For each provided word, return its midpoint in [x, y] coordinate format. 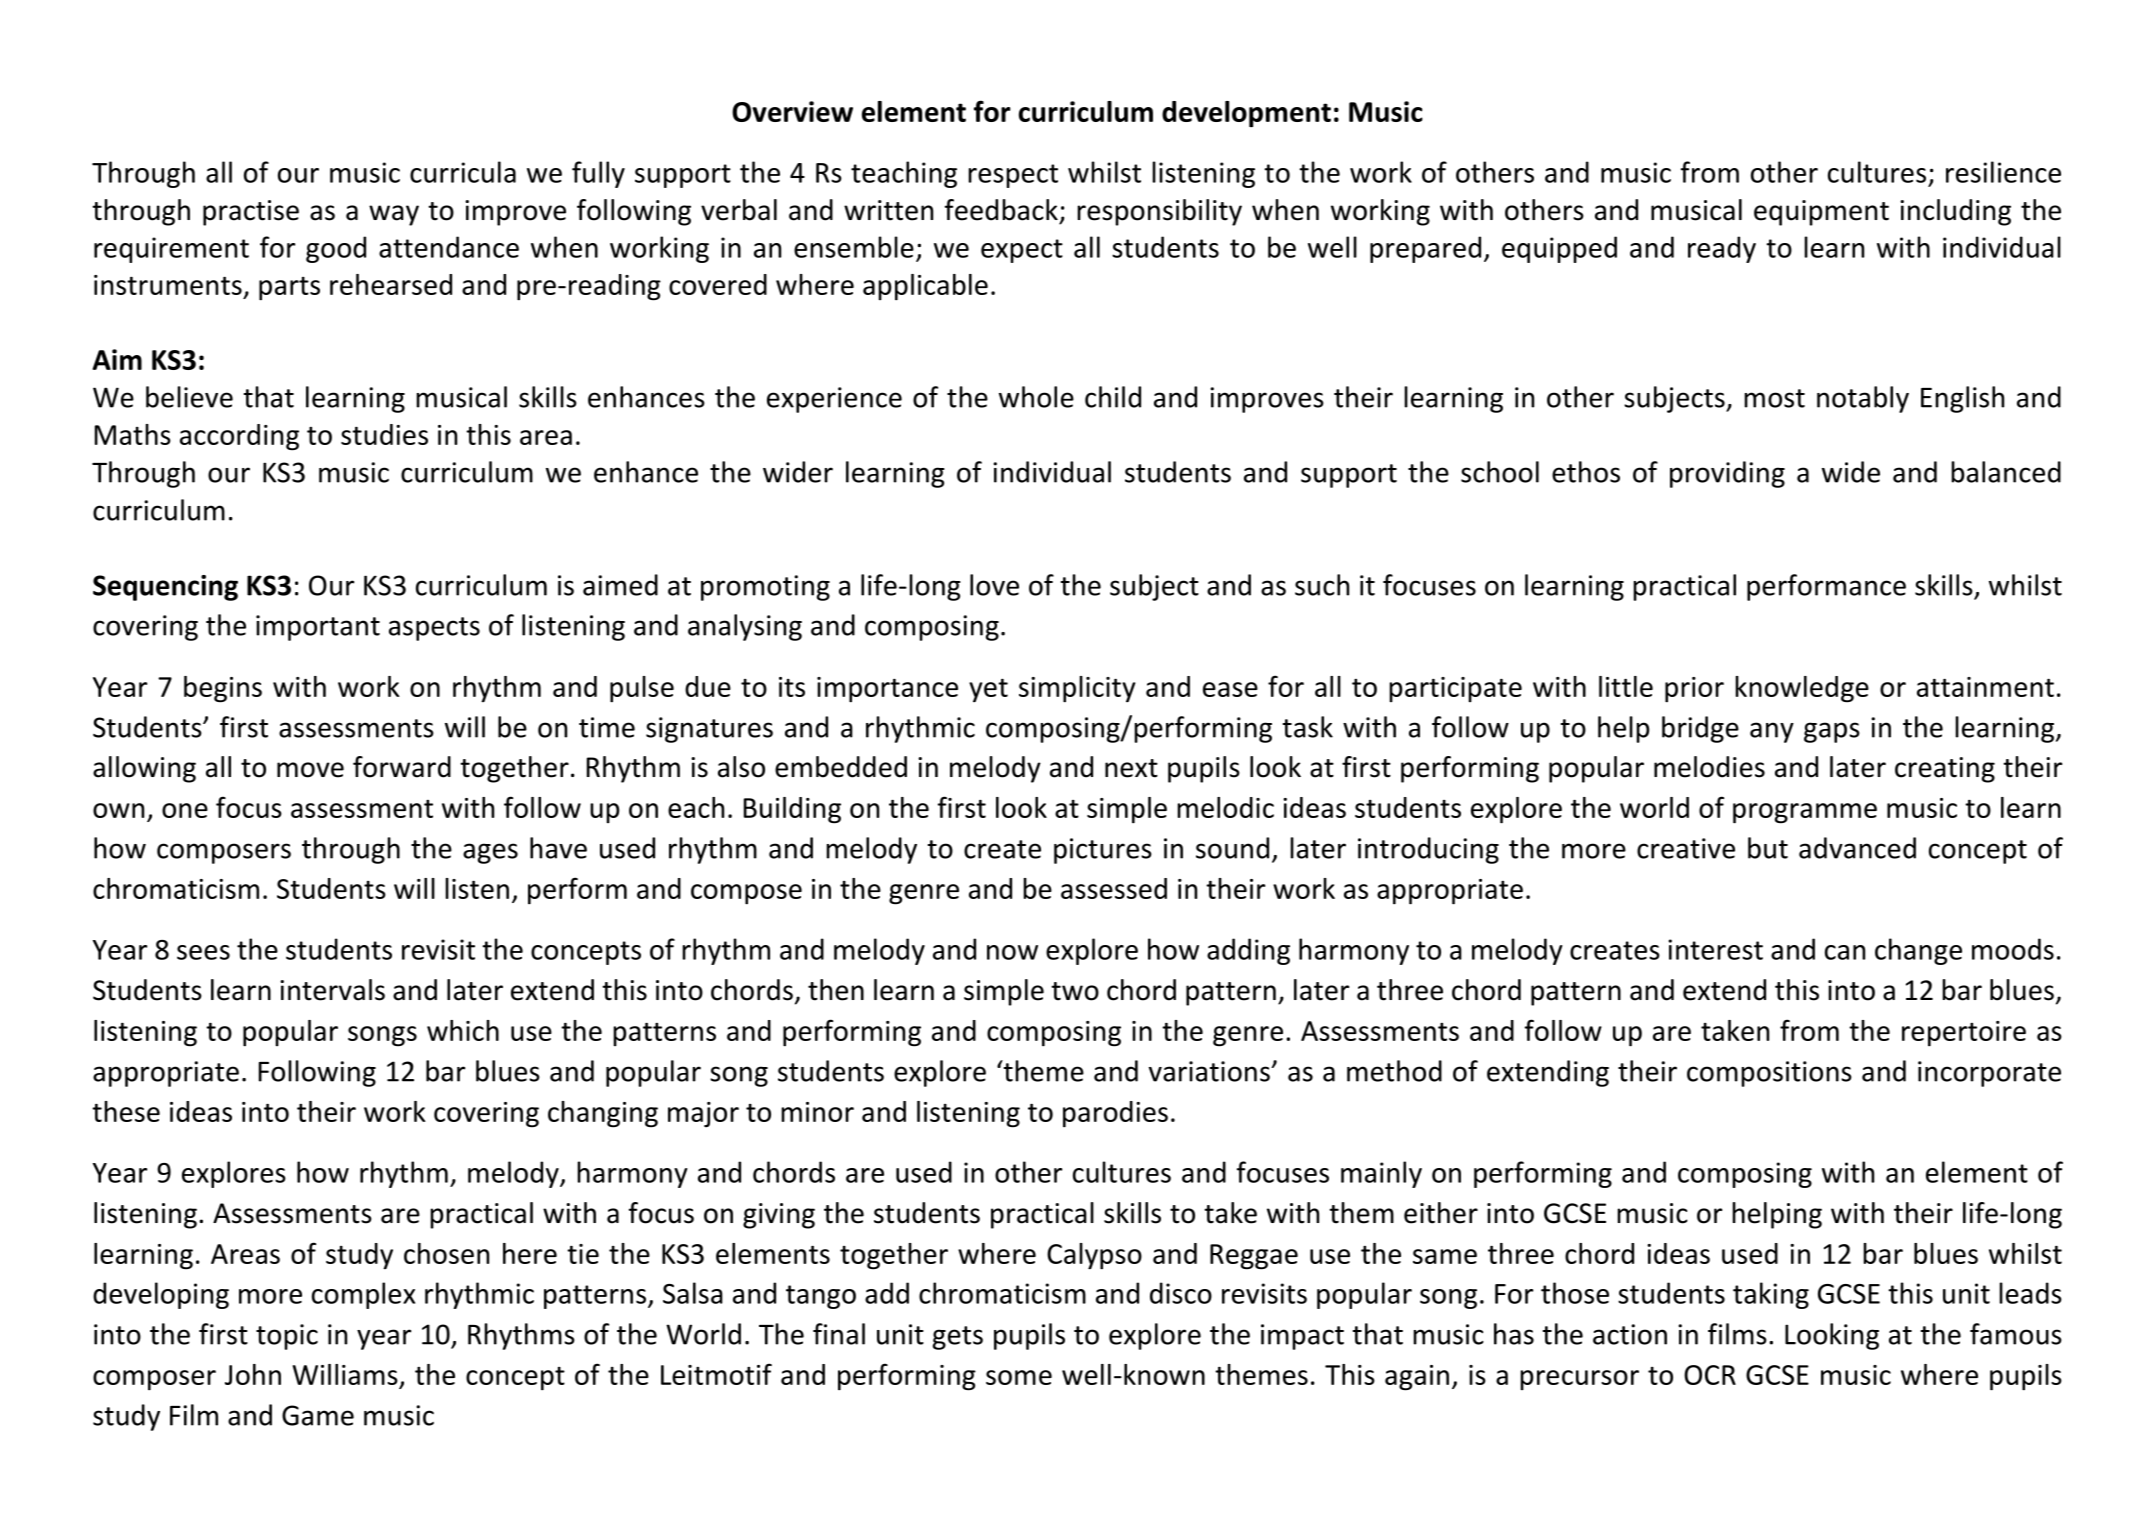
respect [1013, 176]
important [318, 628]
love [994, 585]
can [1845, 952]
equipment [1821, 213]
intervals [332, 990]
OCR [1710, 1375]
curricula [463, 172]
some [1019, 1377]
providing [1727, 474]
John [253, 1374]
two [1075, 991]
